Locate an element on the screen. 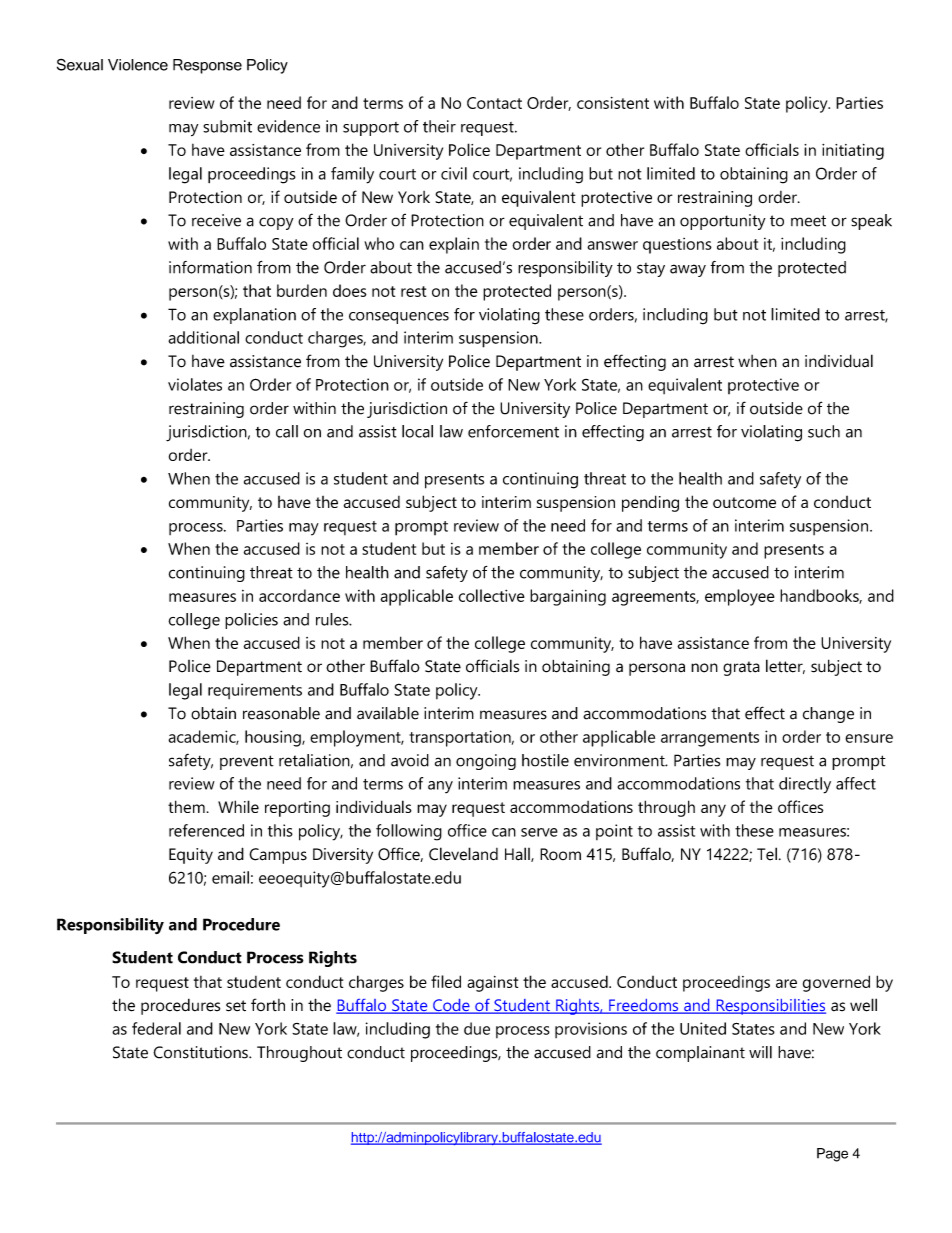  due is located at coordinates (477, 1028).
